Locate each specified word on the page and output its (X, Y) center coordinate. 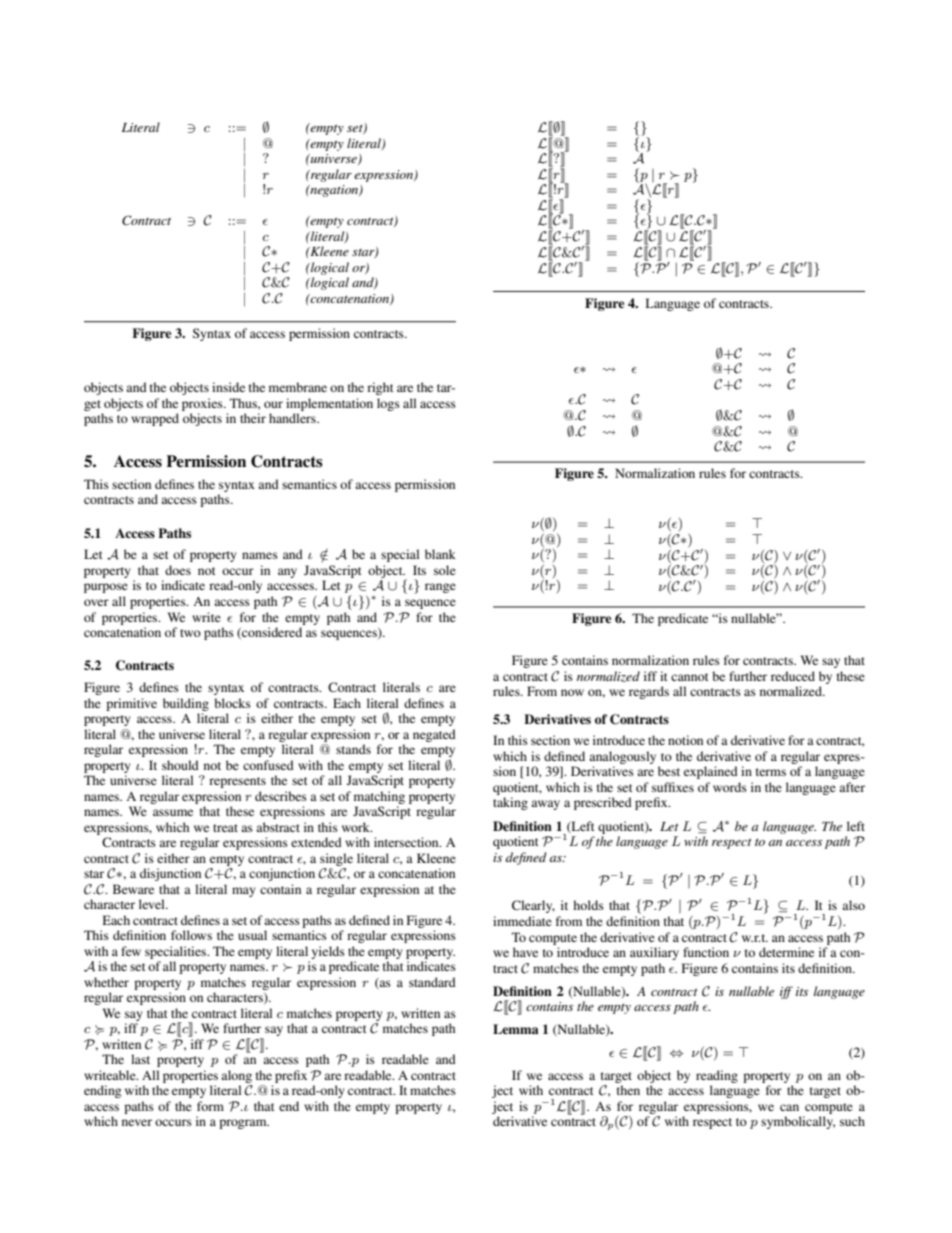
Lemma (516, 1029)
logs (388, 404)
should (180, 765)
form (210, 1106)
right (380, 388)
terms (771, 772)
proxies (203, 404)
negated (434, 735)
